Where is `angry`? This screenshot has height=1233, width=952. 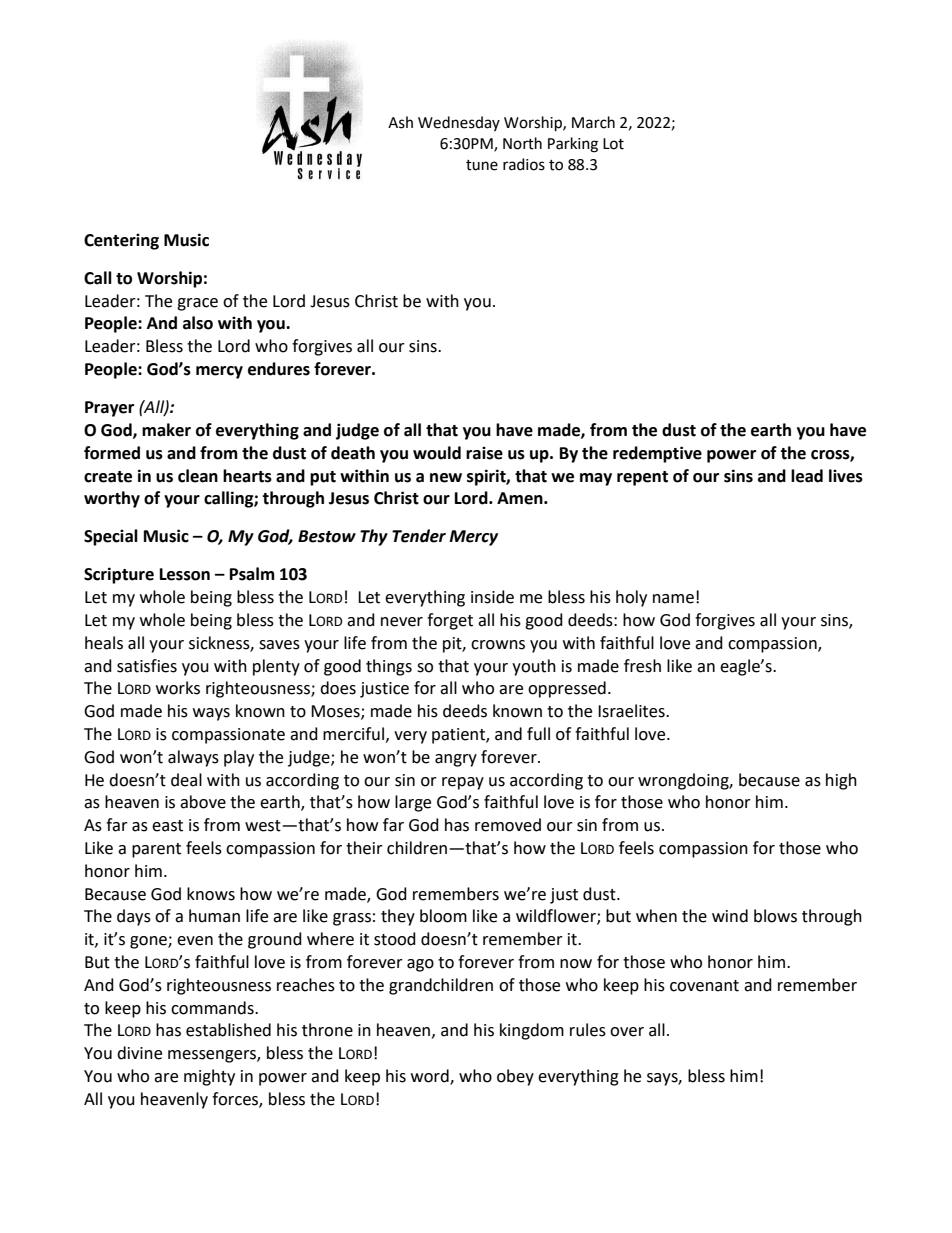
angry is located at coordinates (456, 760).
